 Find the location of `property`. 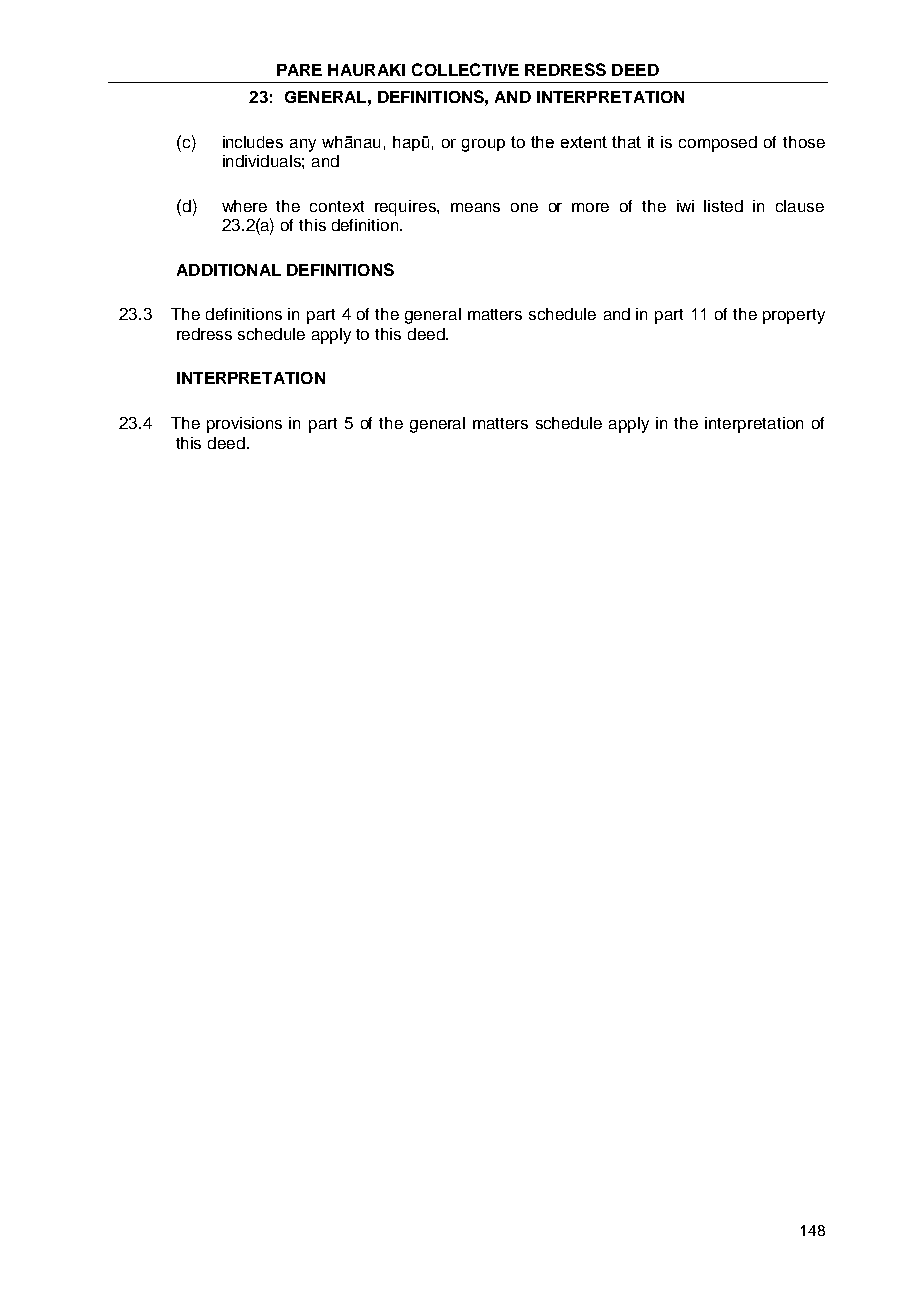

property is located at coordinates (794, 316).
